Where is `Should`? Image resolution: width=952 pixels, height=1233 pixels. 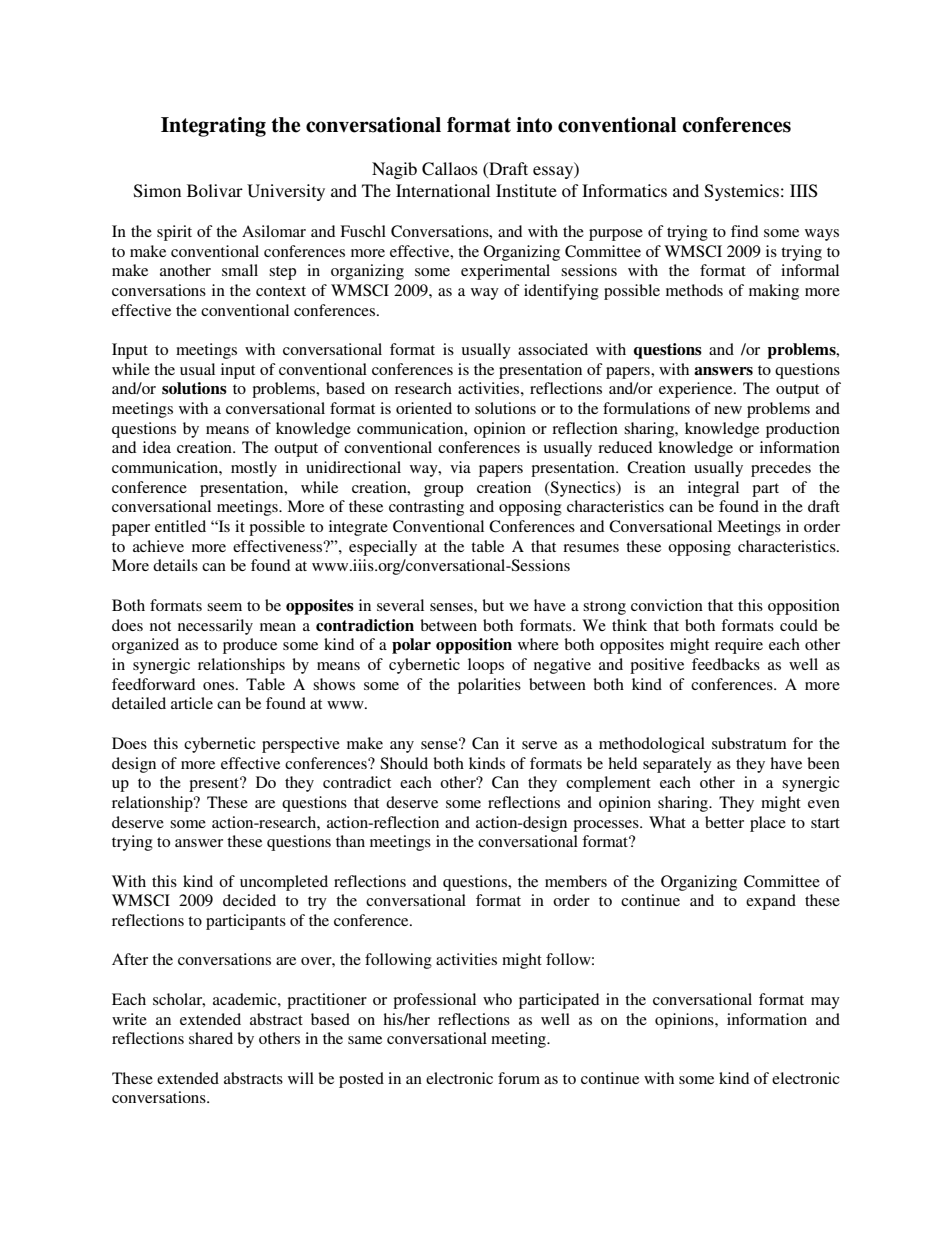
Should is located at coordinates (404, 763).
